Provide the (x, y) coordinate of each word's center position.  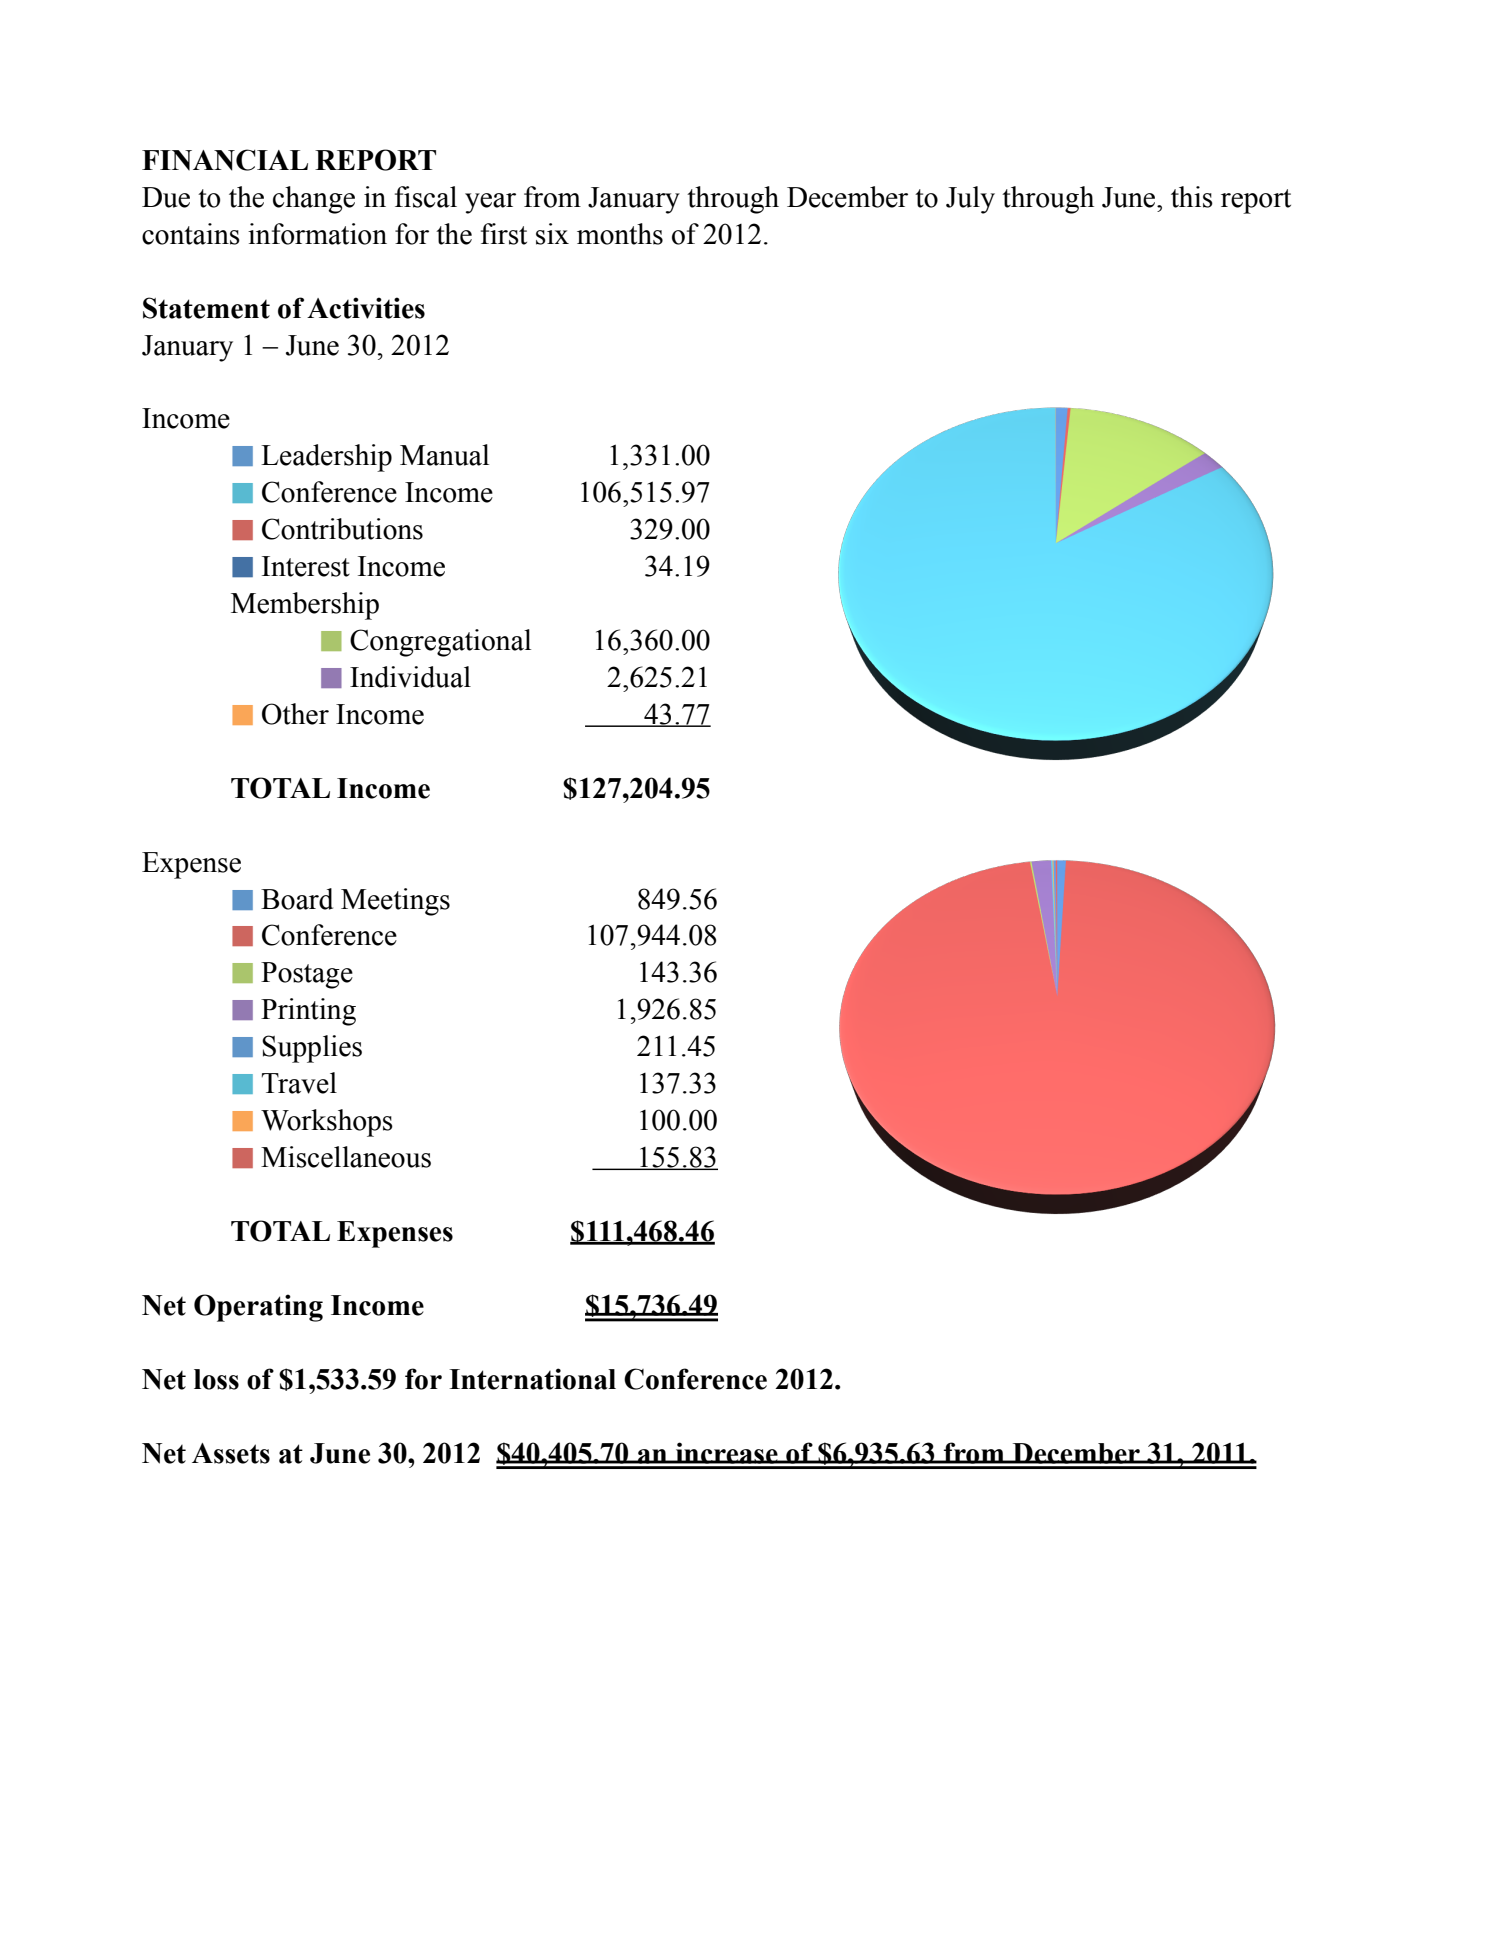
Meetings (395, 902)
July (970, 200)
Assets (231, 1453)
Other (295, 714)
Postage (307, 975)
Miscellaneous (346, 1157)
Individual (410, 677)
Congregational (440, 643)
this (1192, 197)
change (314, 200)
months (620, 234)
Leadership (326, 458)
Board (297, 899)
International (532, 1379)
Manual (444, 455)
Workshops (327, 1123)
